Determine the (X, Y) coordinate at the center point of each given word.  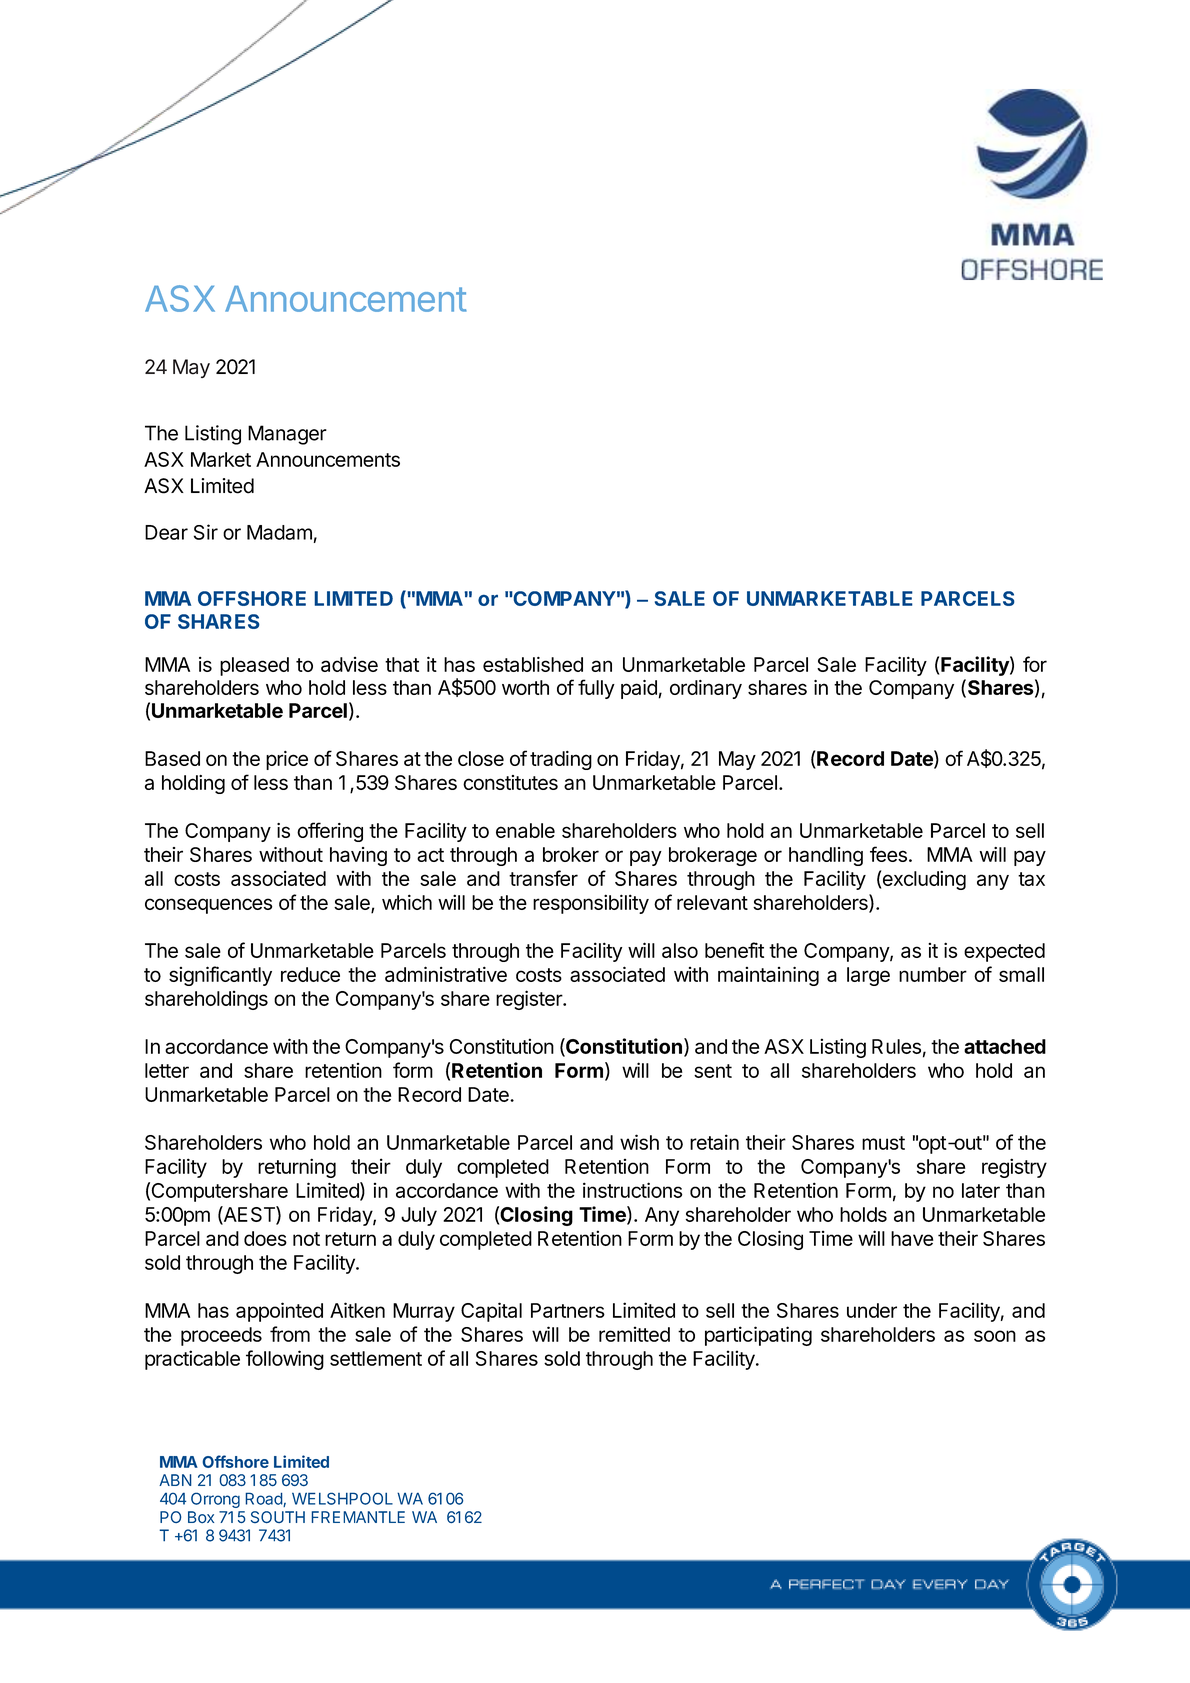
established (533, 664)
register (530, 1000)
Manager (287, 435)
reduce (310, 974)
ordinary (706, 689)
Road (264, 1499)
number (933, 974)
